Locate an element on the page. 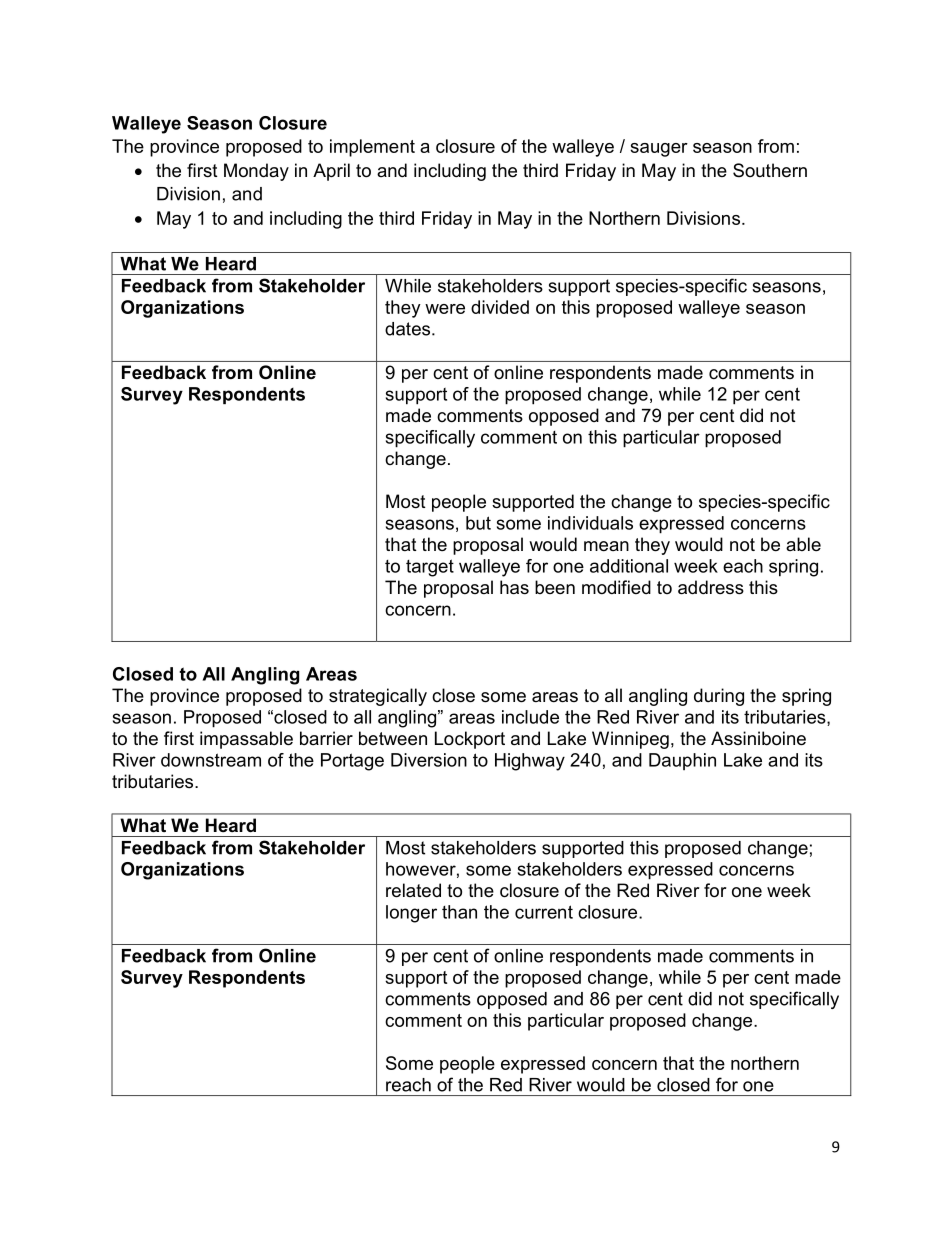  related is located at coordinates (413, 890).
